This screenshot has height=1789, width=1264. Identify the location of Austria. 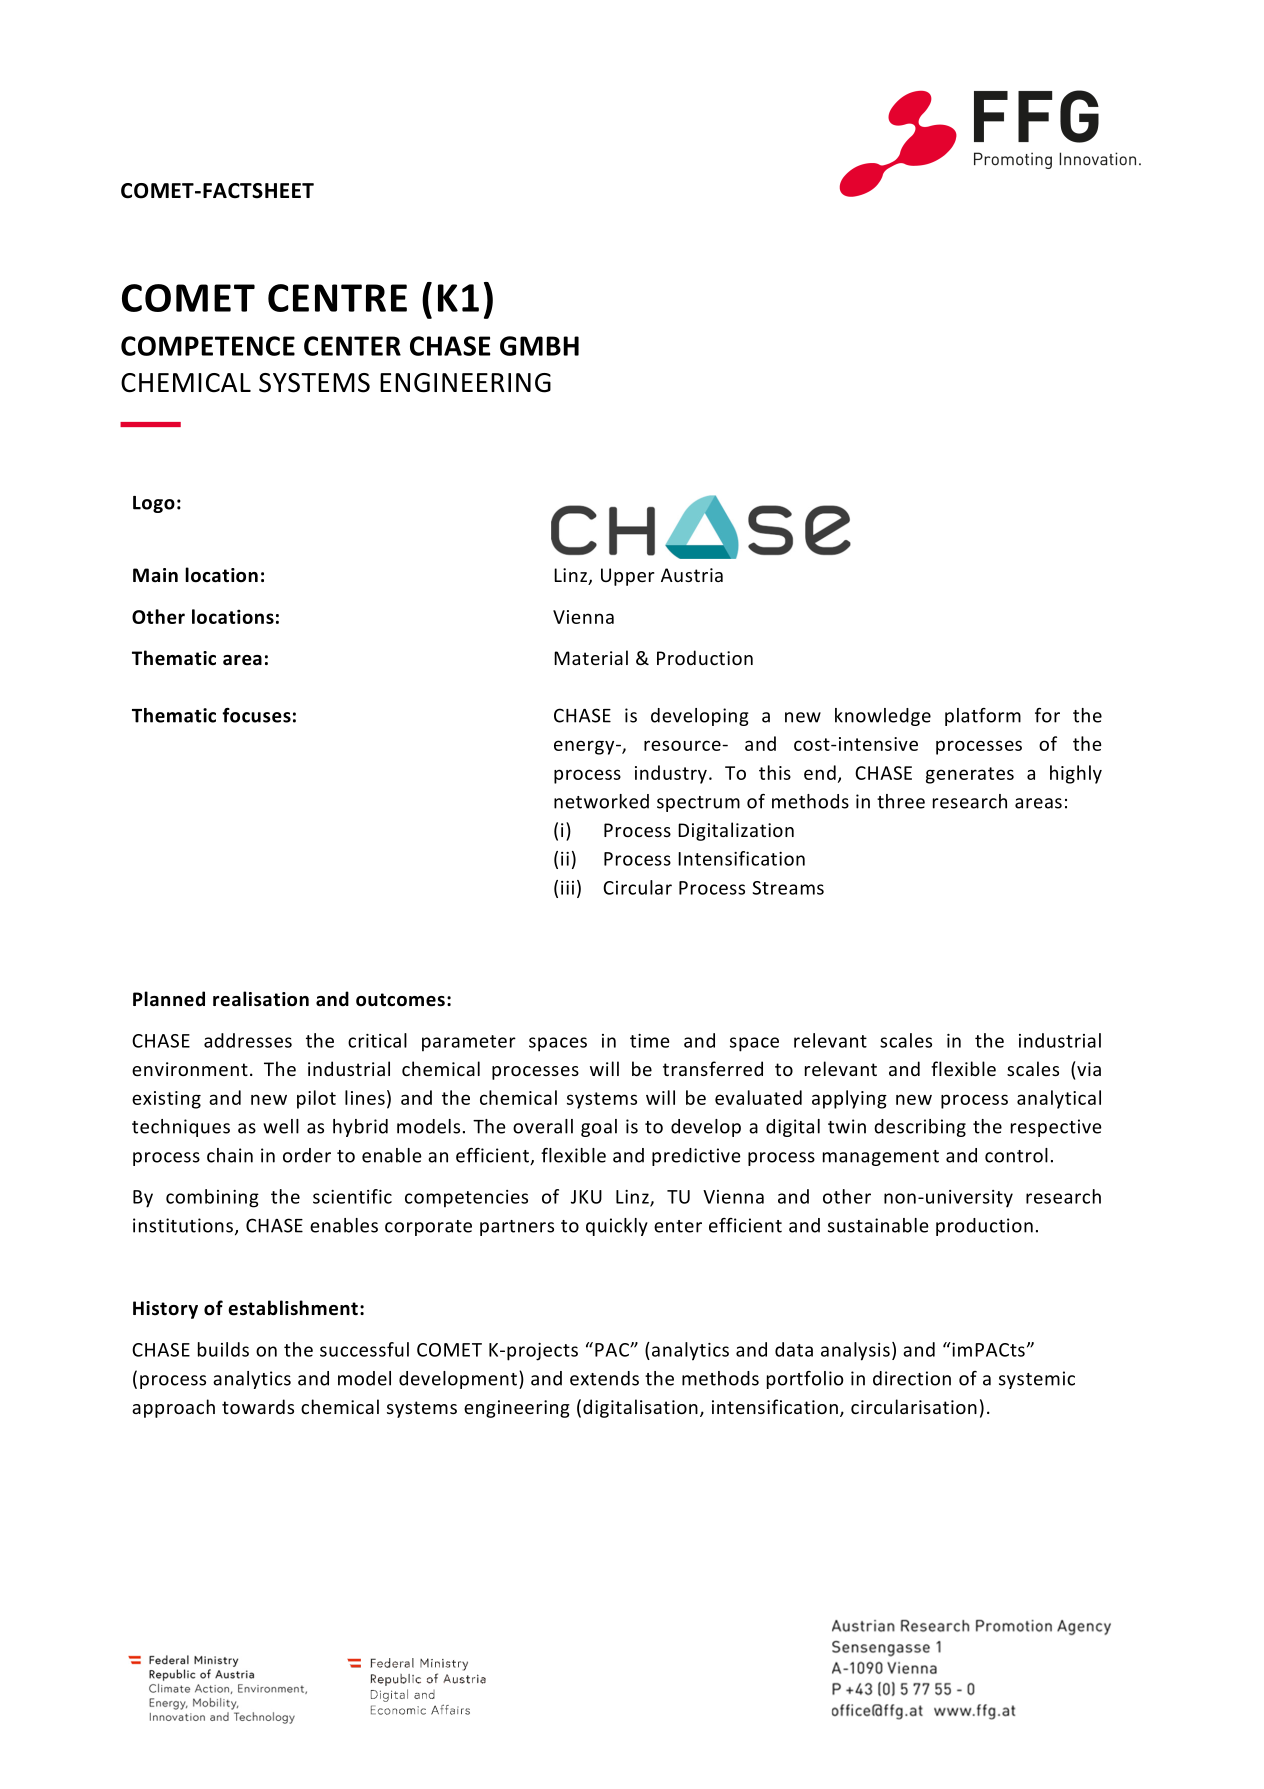
(692, 575).
